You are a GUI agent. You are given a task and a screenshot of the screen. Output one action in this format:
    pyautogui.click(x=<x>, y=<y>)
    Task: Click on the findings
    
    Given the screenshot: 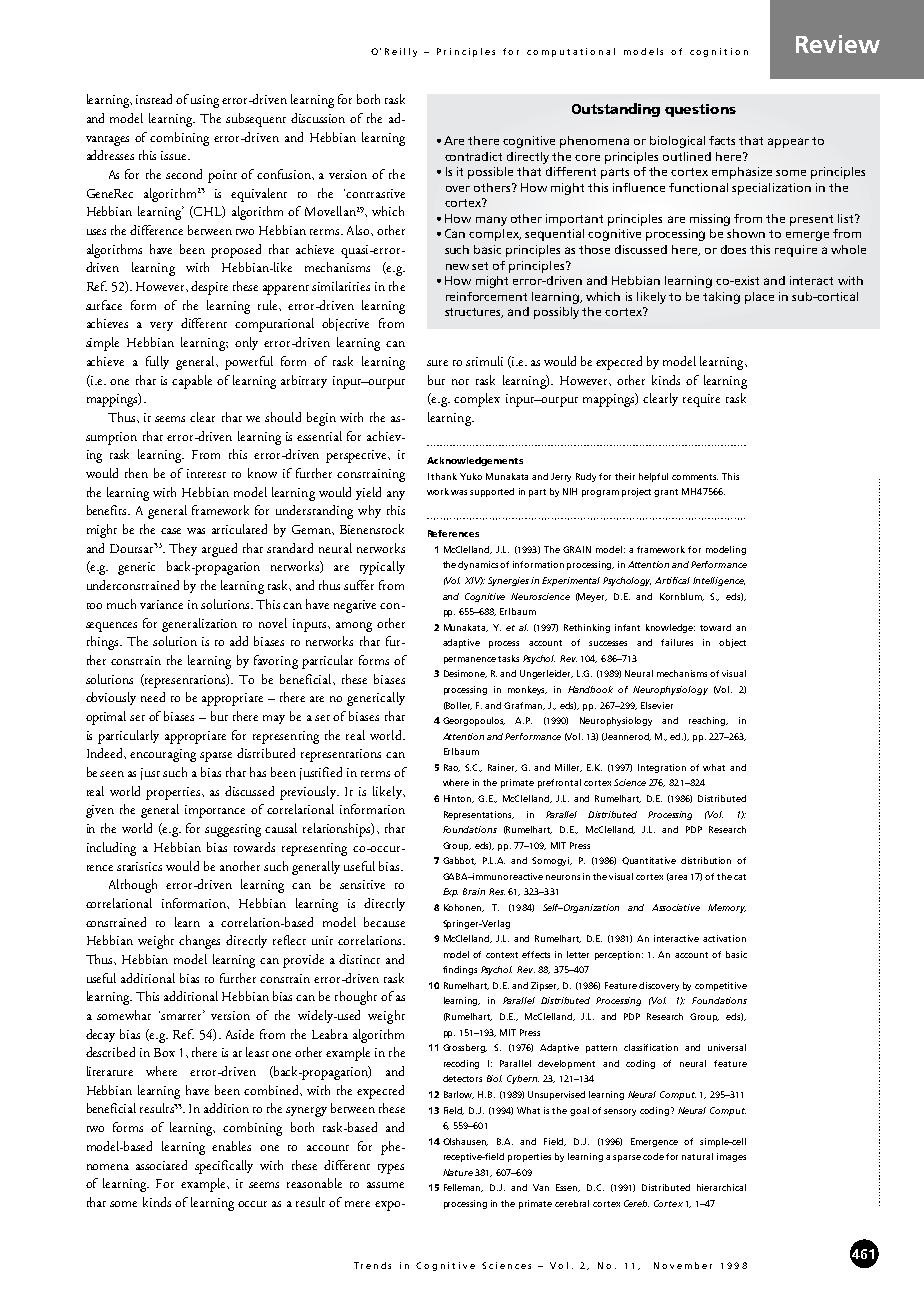 What is the action you would take?
    pyautogui.click(x=460, y=970)
